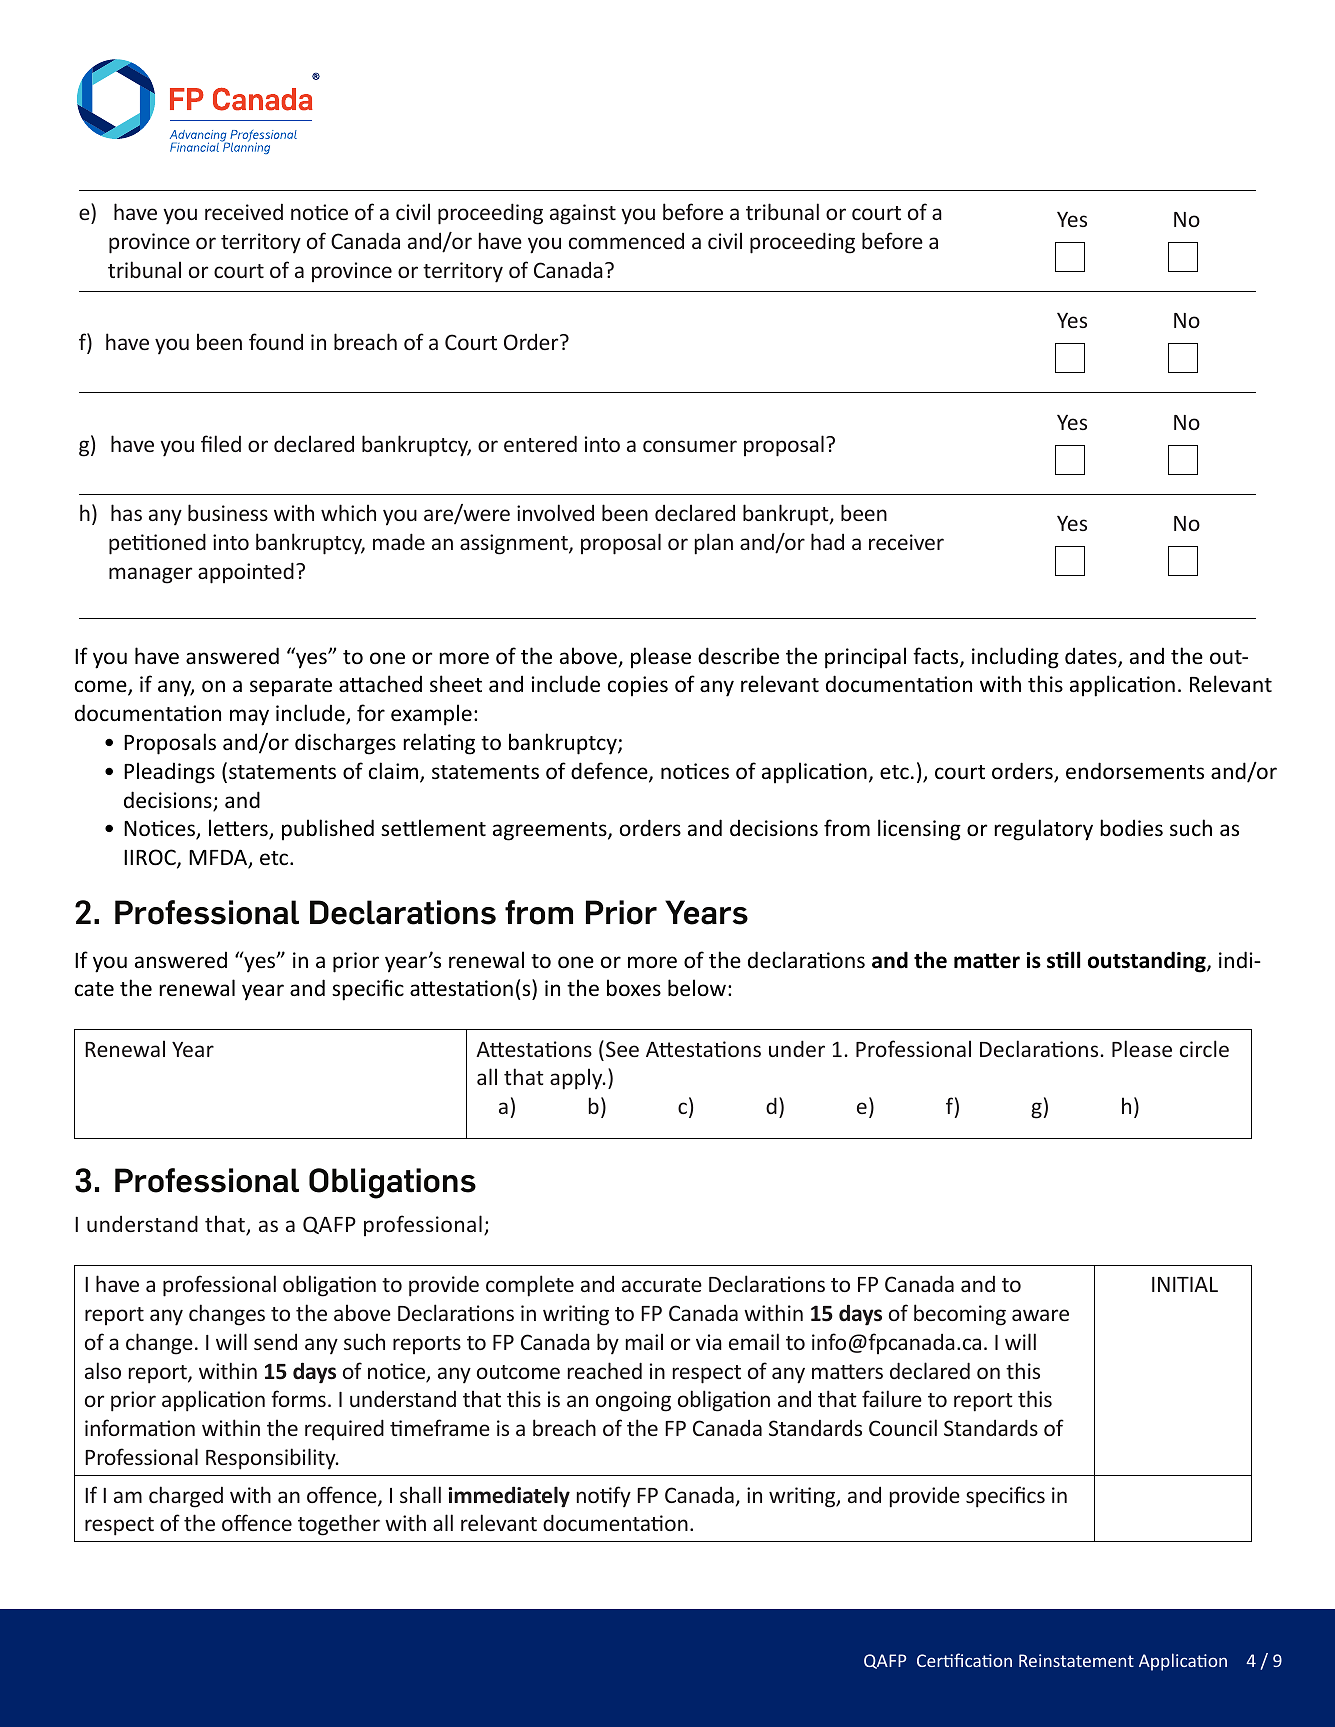 This screenshot has width=1335, height=1727. Describe the element at coordinates (634, 988) in the screenshot. I see `boxes` at that location.
